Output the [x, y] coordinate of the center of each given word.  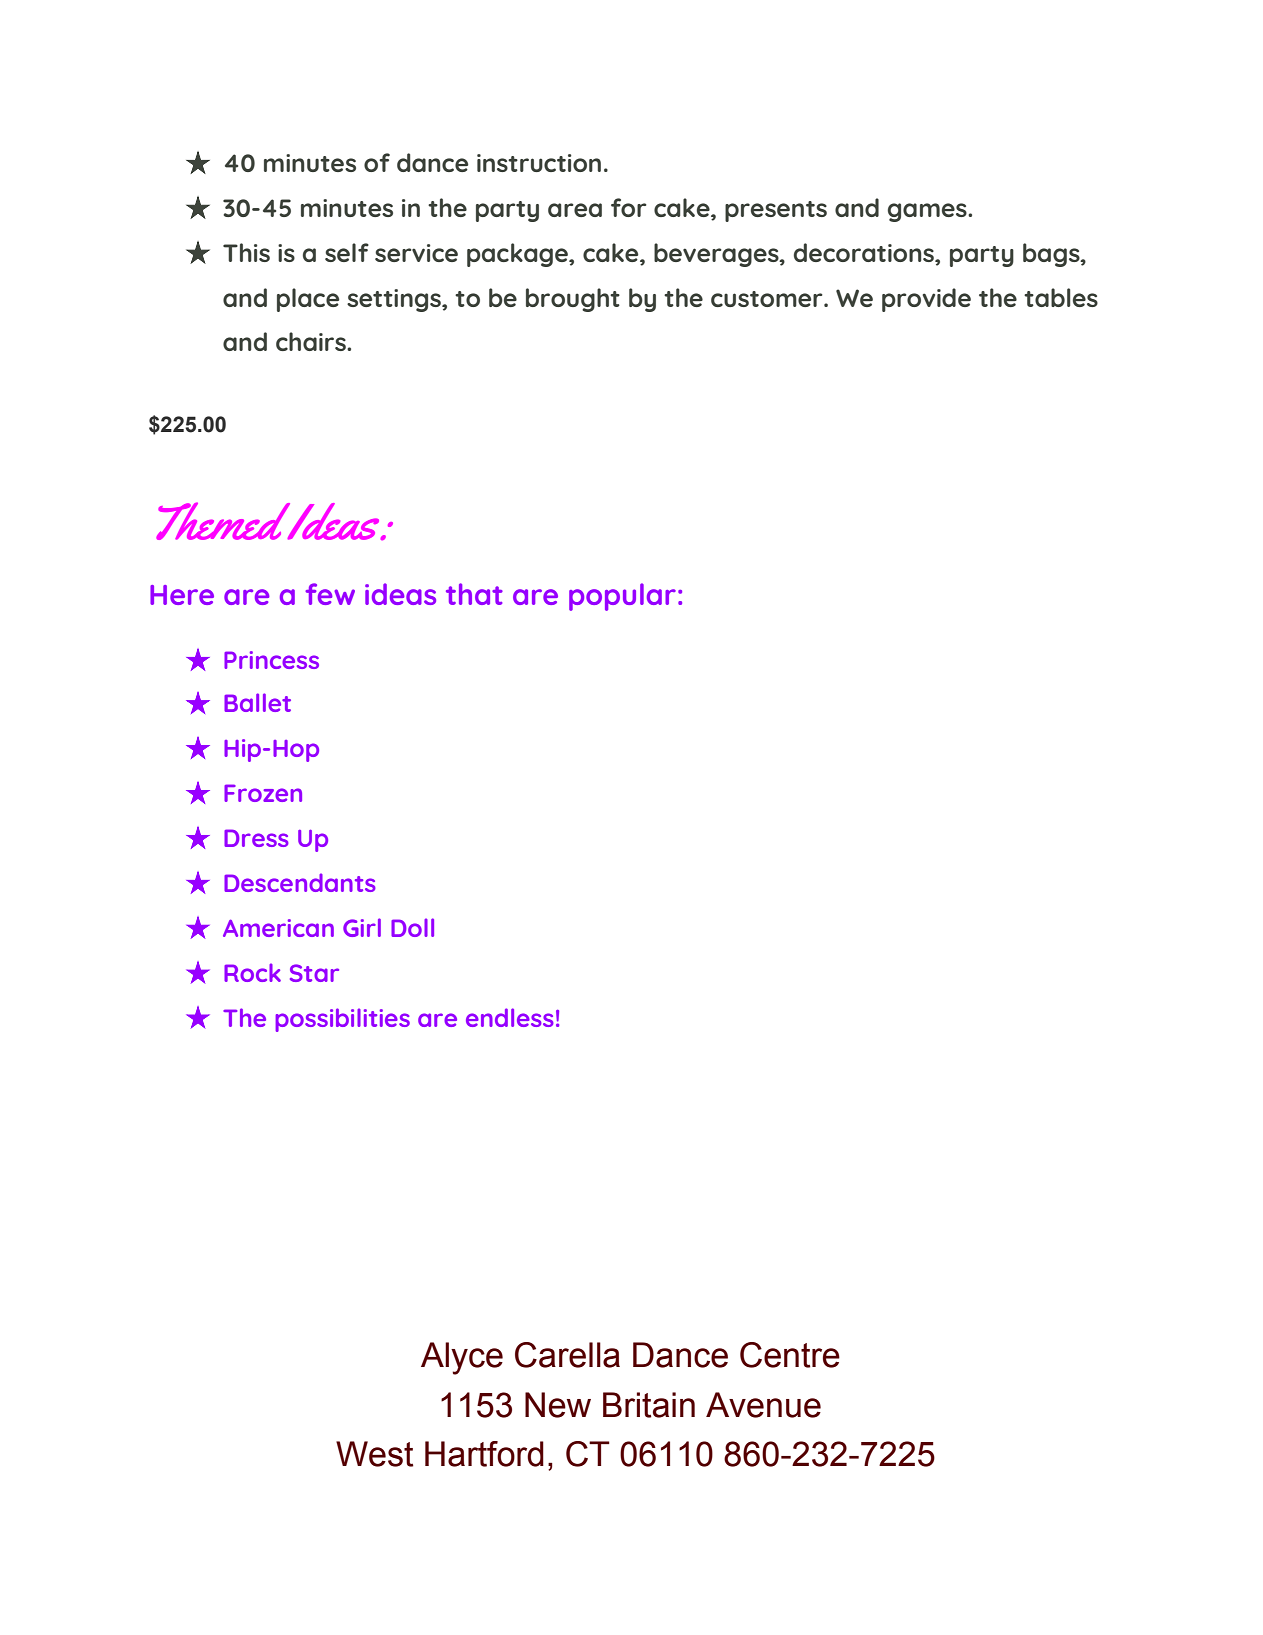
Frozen [263, 793]
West [374, 1454]
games [928, 212]
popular [622, 597]
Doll [412, 927]
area [575, 210]
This [246, 252]
